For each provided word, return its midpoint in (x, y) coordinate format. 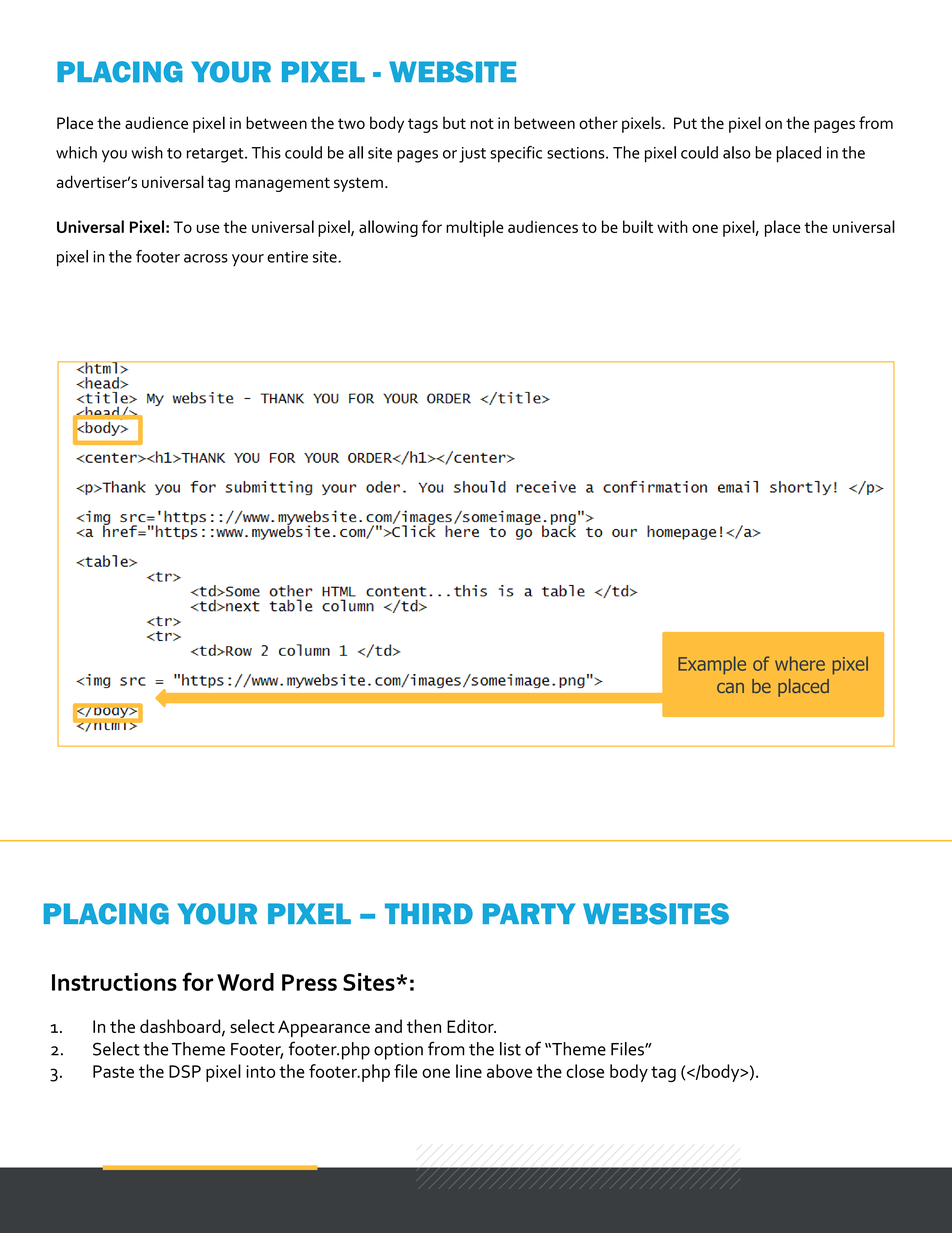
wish (147, 152)
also (737, 152)
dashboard (181, 1027)
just (472, 155)
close (585, 1071)
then (424, 1026)
